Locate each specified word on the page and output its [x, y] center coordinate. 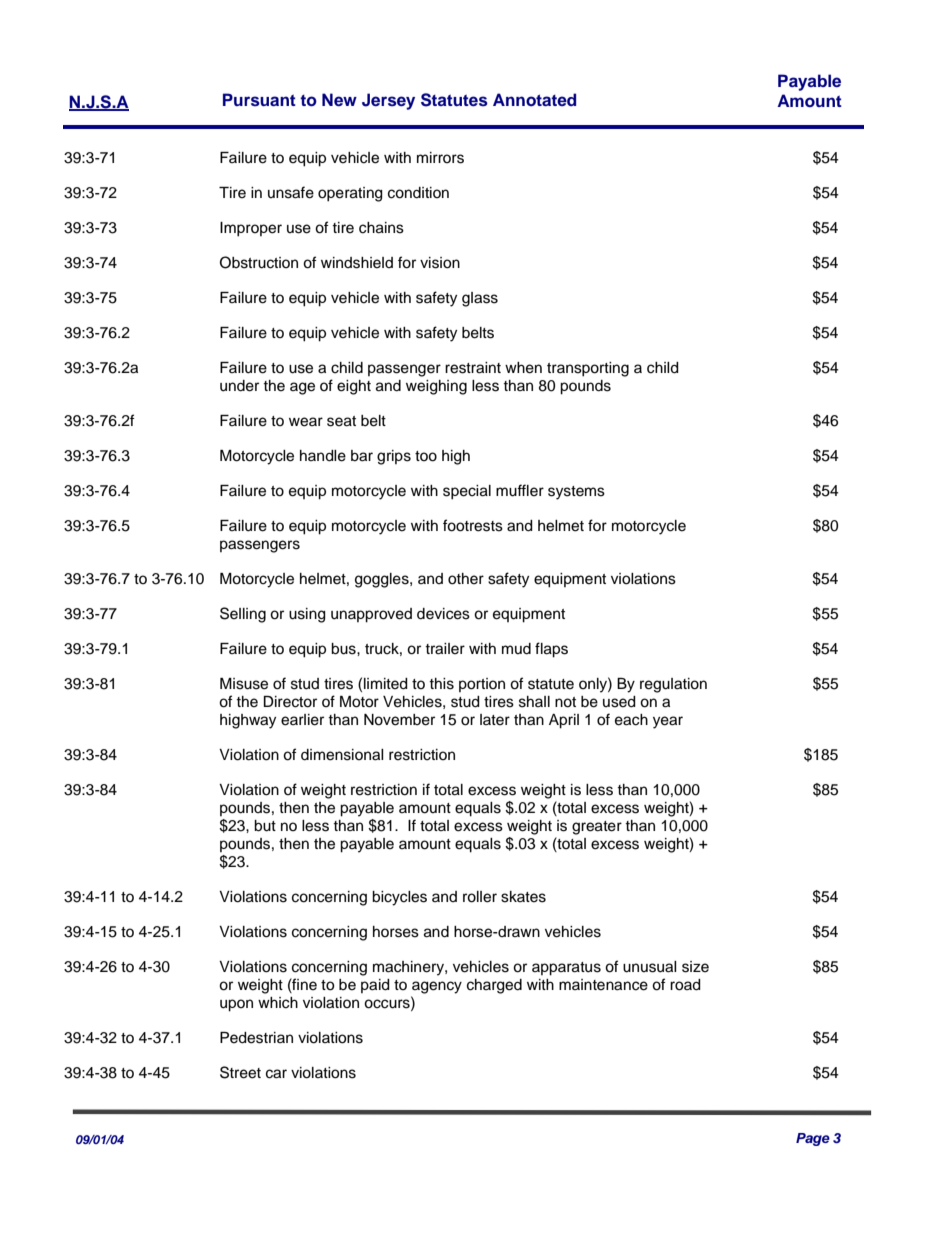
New [339, 100]
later [495, 720]
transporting [588, 369]
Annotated [534, 99]
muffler [520, 490]
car [276, 1074]
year [668, 722]
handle [323, 456]
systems [576, 493]
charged [494, 986]
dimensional [342, 755]
